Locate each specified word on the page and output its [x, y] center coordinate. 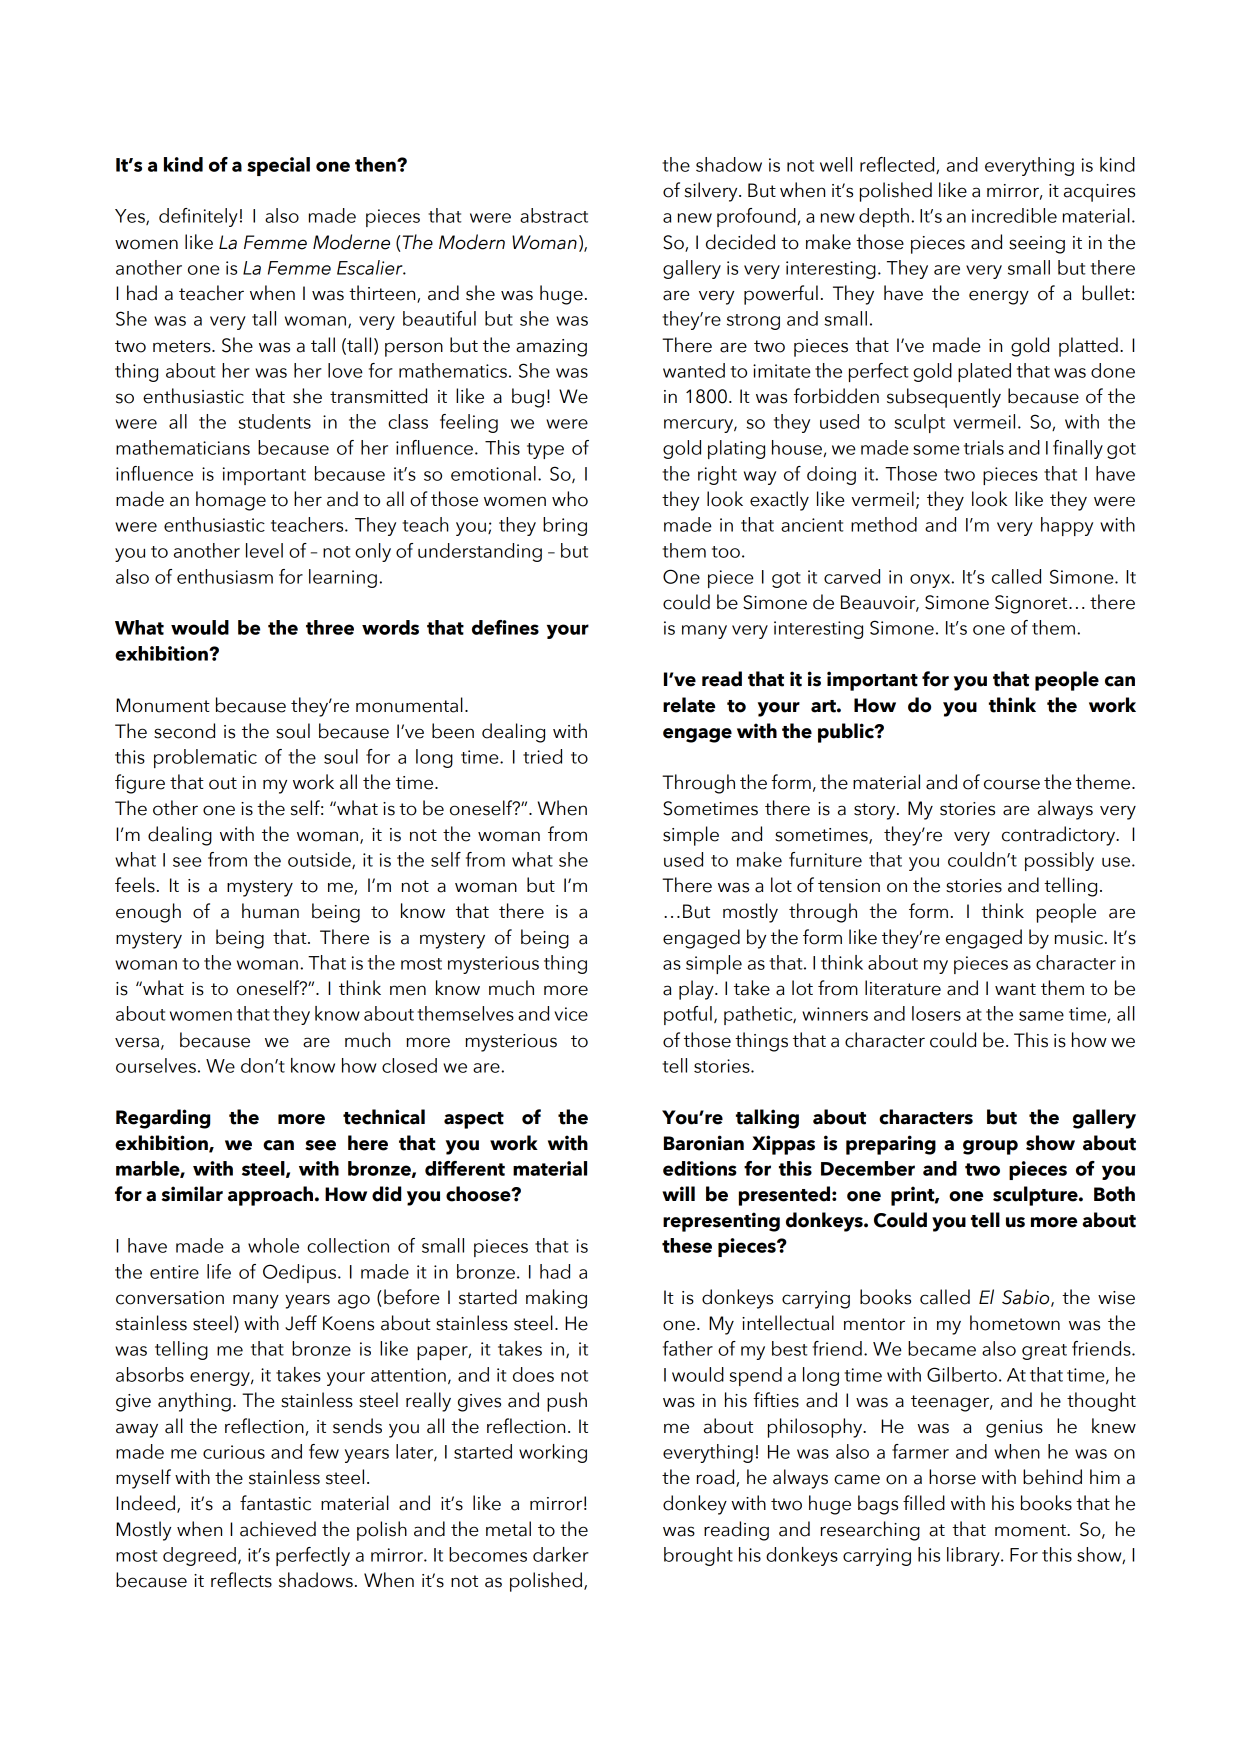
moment [1032, 1530]
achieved [278, 1529]
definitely [198, 217]
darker [561, 1554]
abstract [554, 215]
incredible [1014, 215]
